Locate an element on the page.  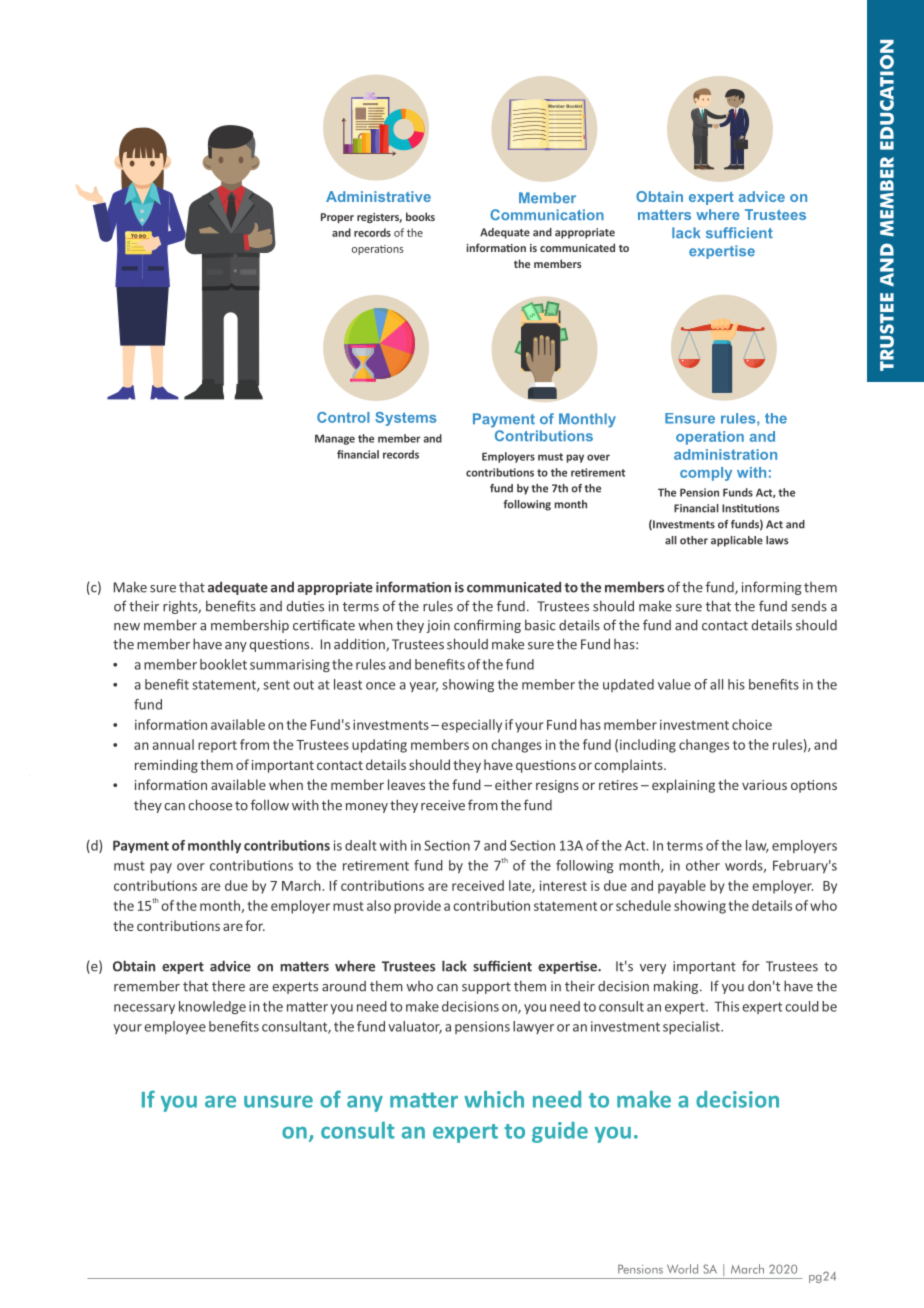
join is located at coordinates (438, 626).
